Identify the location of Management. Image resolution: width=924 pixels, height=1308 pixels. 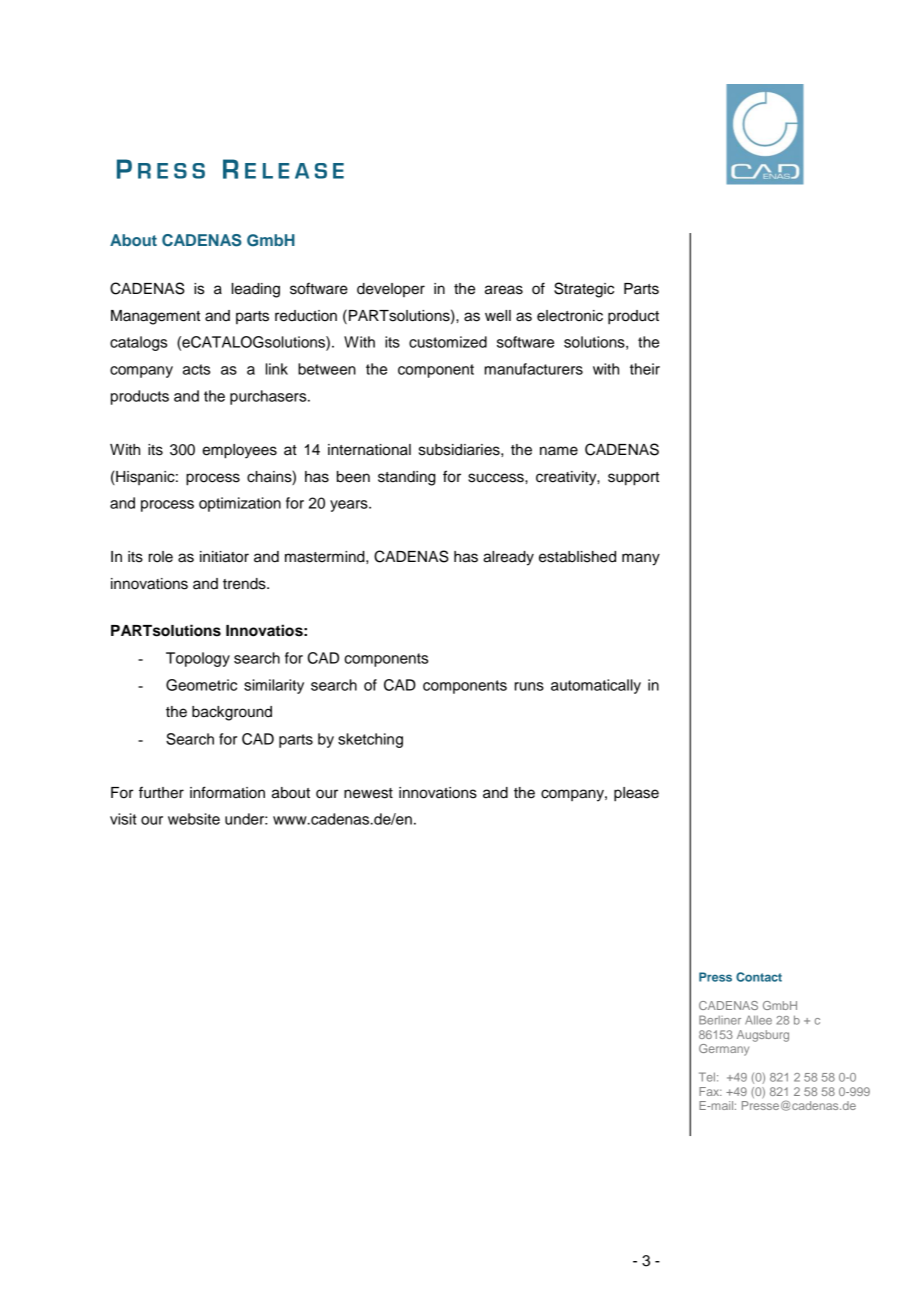
(155, 317).
